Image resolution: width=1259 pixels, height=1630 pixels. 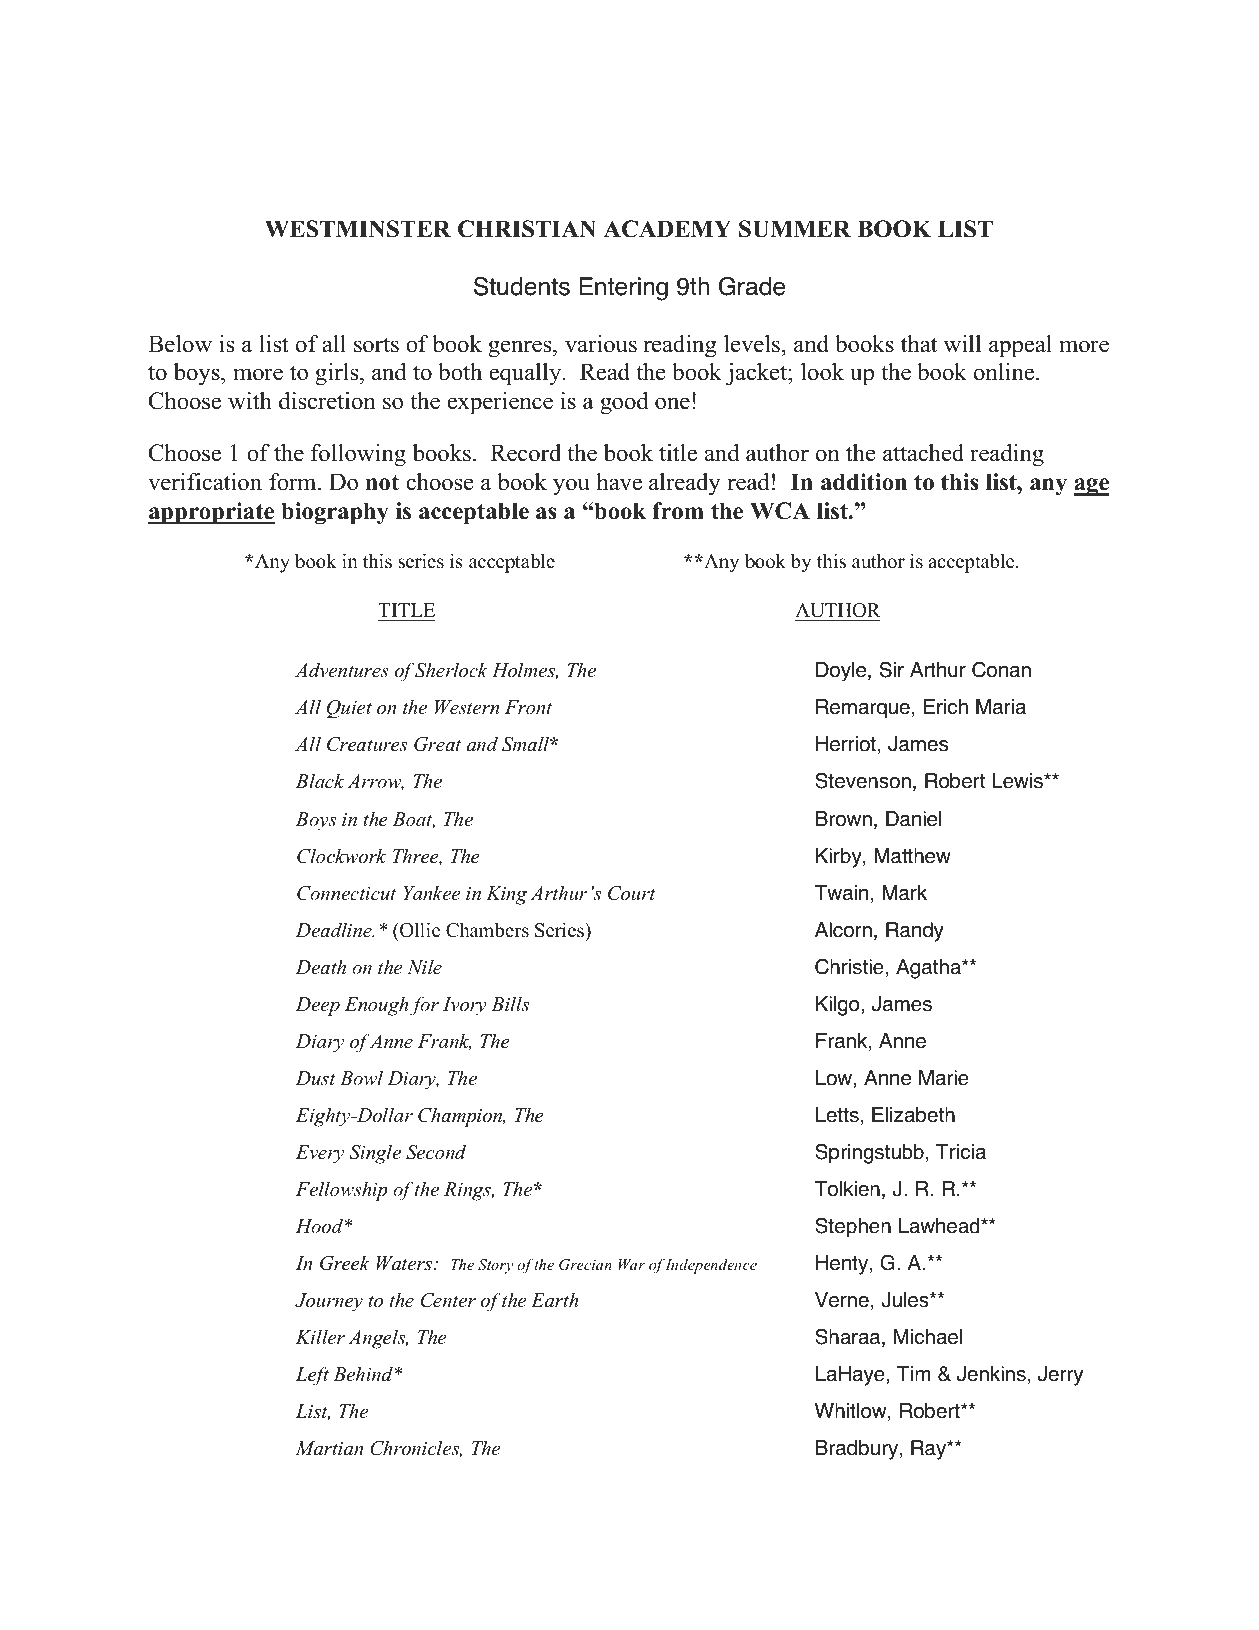 What do you see at coordinates (912, 856) in the page?
I see `Matthew` at bounding box center [912, 856].
